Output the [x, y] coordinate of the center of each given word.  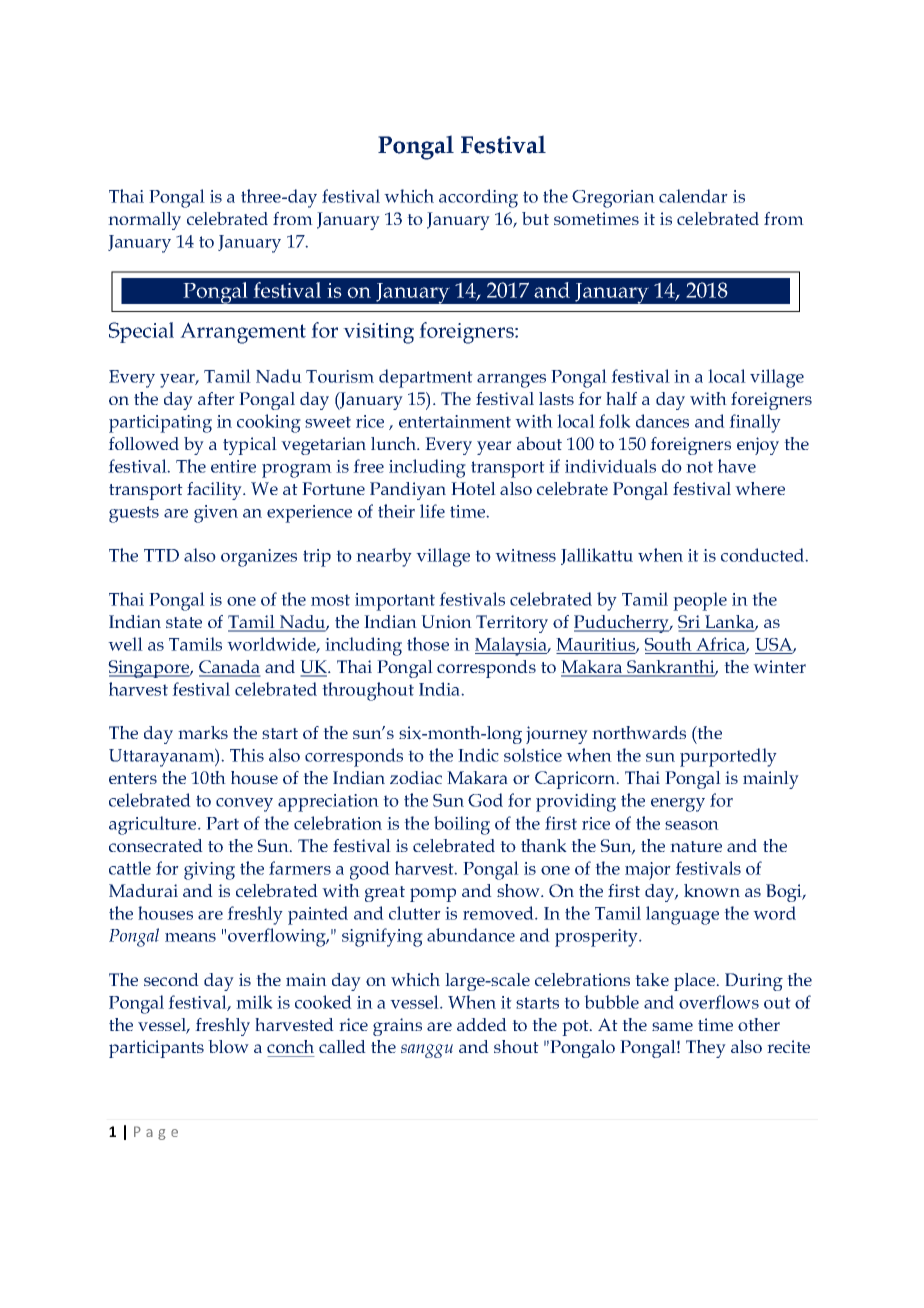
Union [446, 621]
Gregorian [613, 199]
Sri [690, 623]
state [184, 622]
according [478, 198]
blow [228, 1046]
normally [144, 221]
